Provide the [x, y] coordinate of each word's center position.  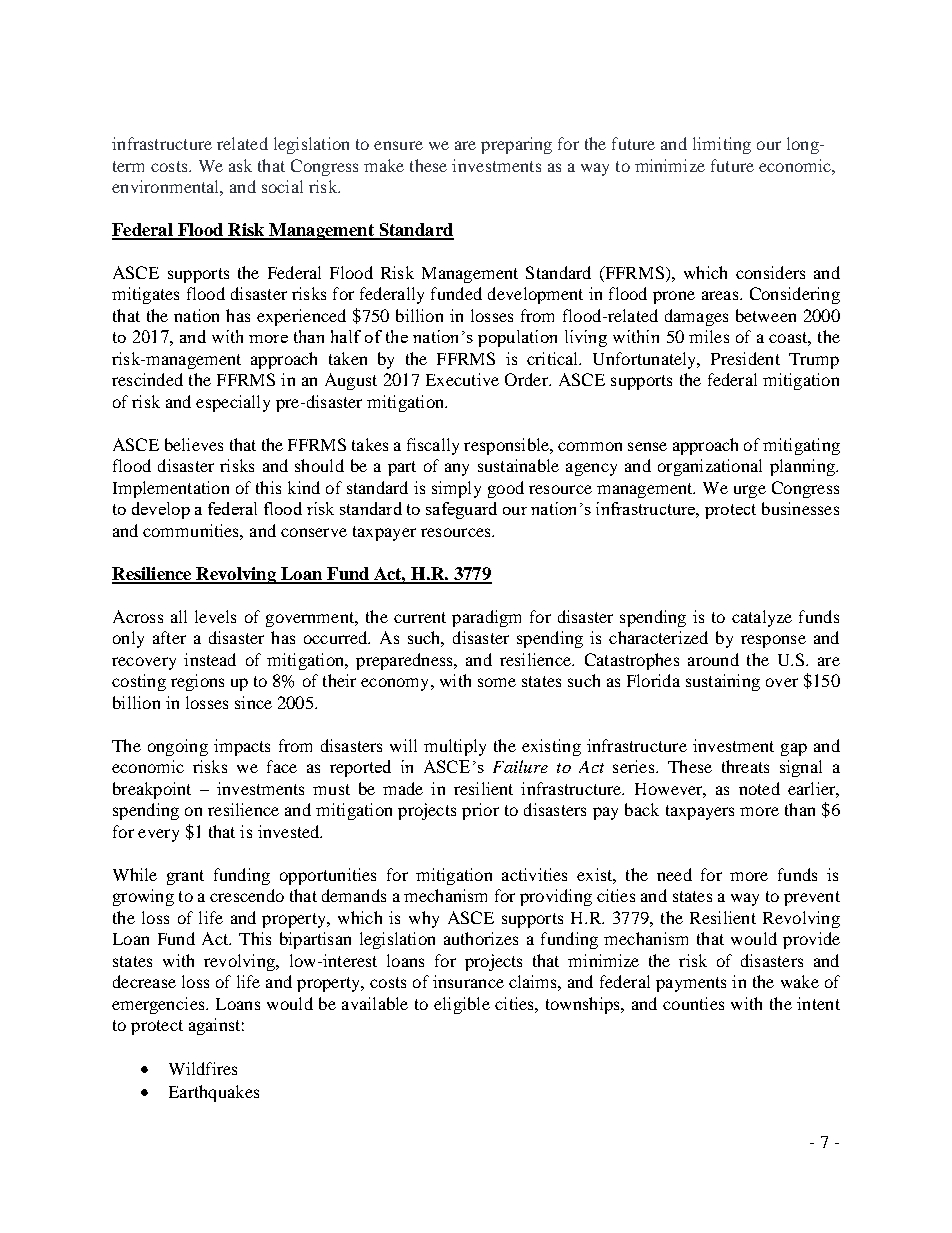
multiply [455, 747]
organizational [710, 467]
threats [745, 766]
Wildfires [203, 1068]
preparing [516, 145]
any [457, 469]
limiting [722, 145]
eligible [462, 1005]
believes [194, 444]
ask [240, 165]
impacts [242, 747]
